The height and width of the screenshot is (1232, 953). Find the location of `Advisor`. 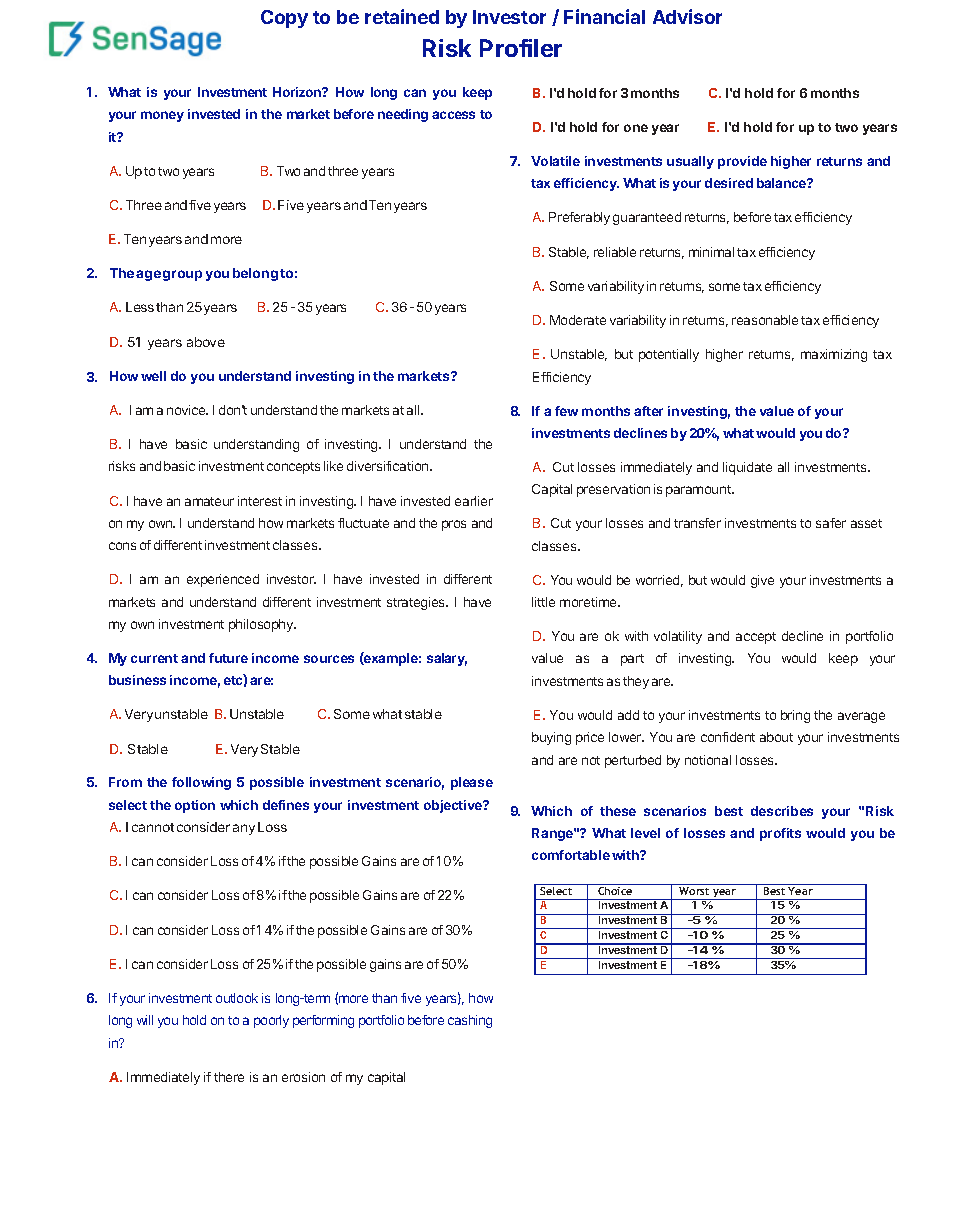

Advisor is located at coordinates (687, 16).
